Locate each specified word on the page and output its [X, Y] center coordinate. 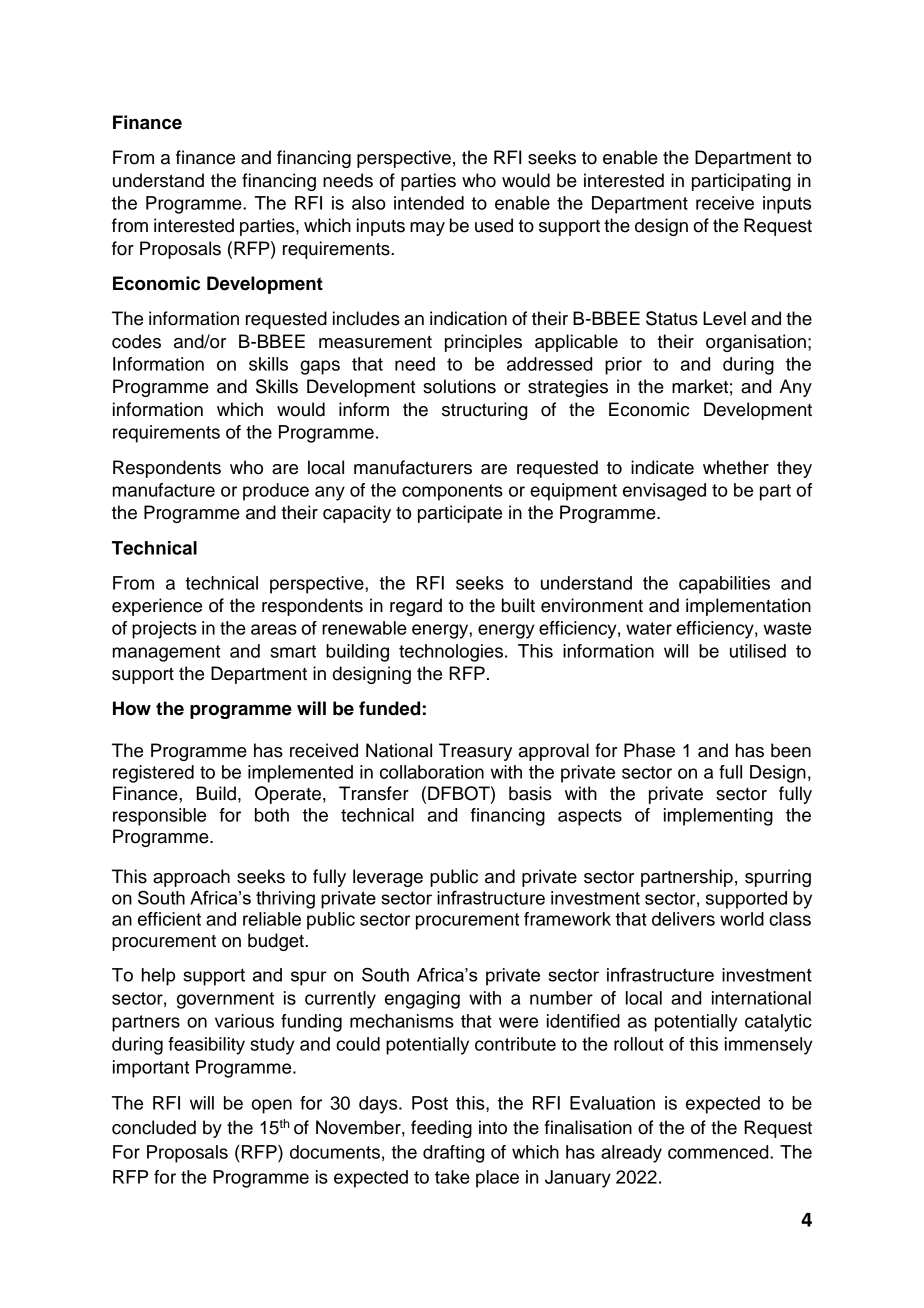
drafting [453, 1154]
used [494, 225]
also [369, 203]
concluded [154, 1127]
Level [724, 318]
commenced [719, 1152]
